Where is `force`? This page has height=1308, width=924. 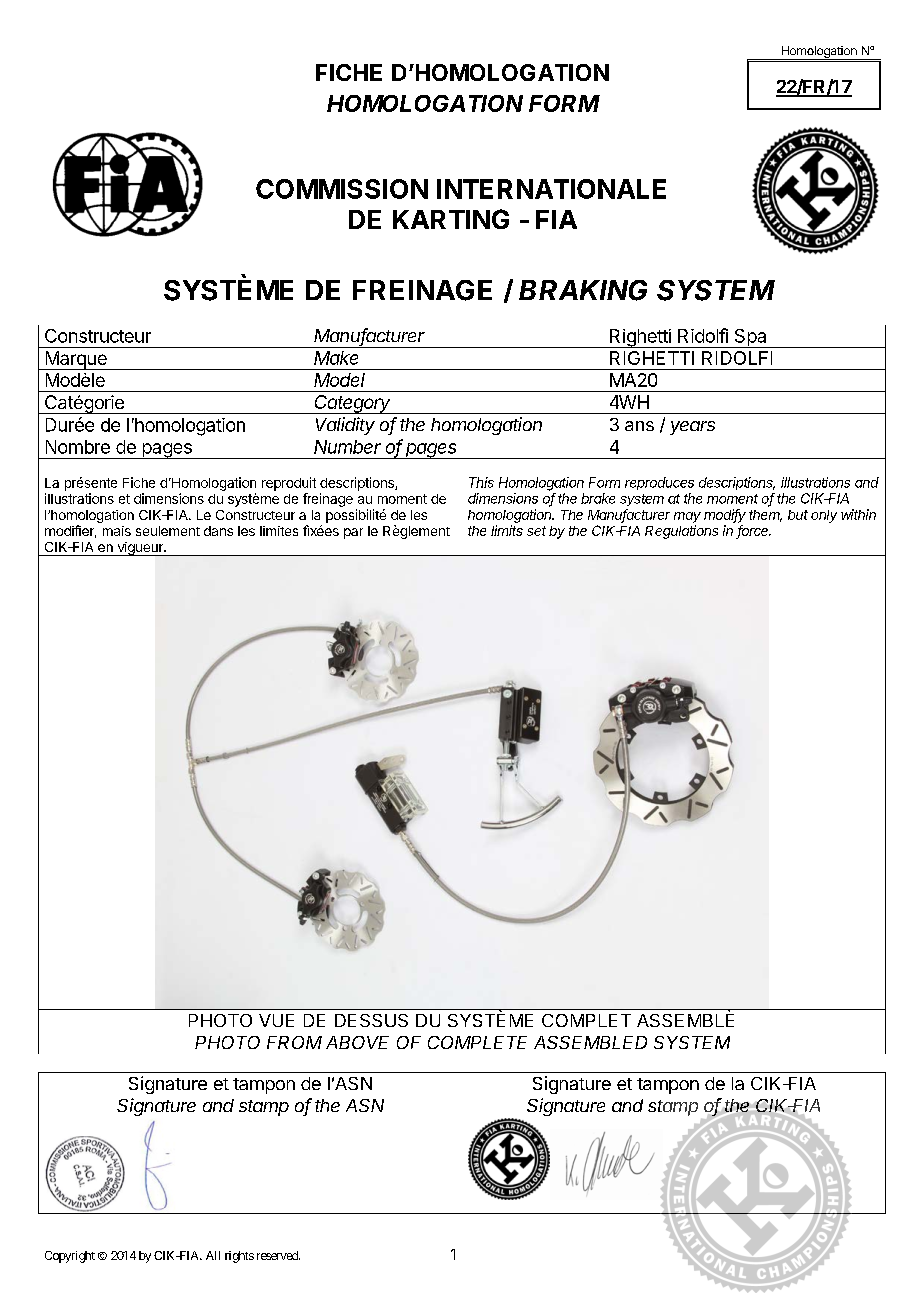
force is located at coordinates (754, 531).
